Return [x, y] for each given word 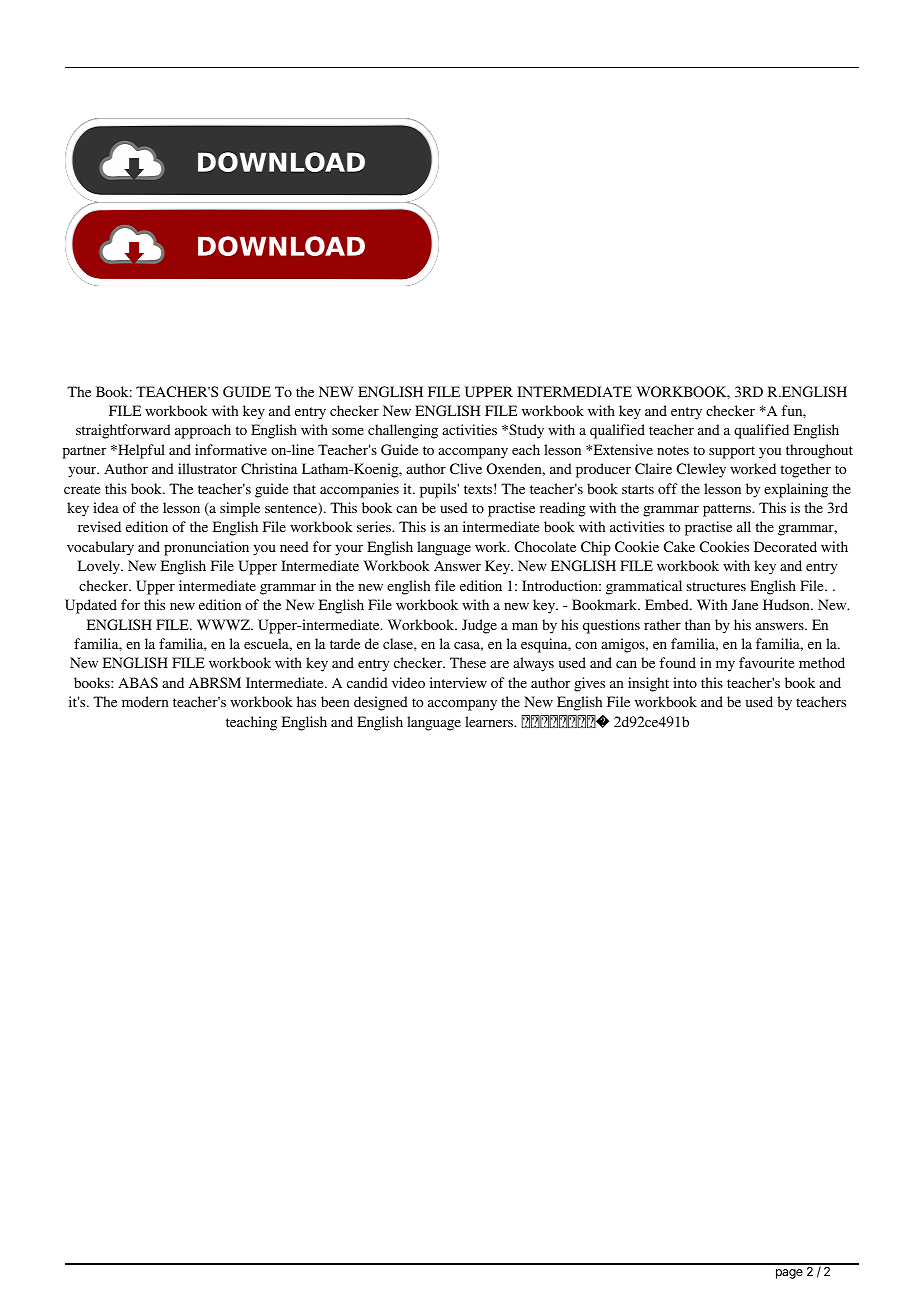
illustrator [207, 468]
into [685, 682]
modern [145, 701]
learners [490, 721]
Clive [466, 468]
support [732, 452]
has [306, 701]
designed [381, 703]
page [789, 1274]
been [335, 701]
